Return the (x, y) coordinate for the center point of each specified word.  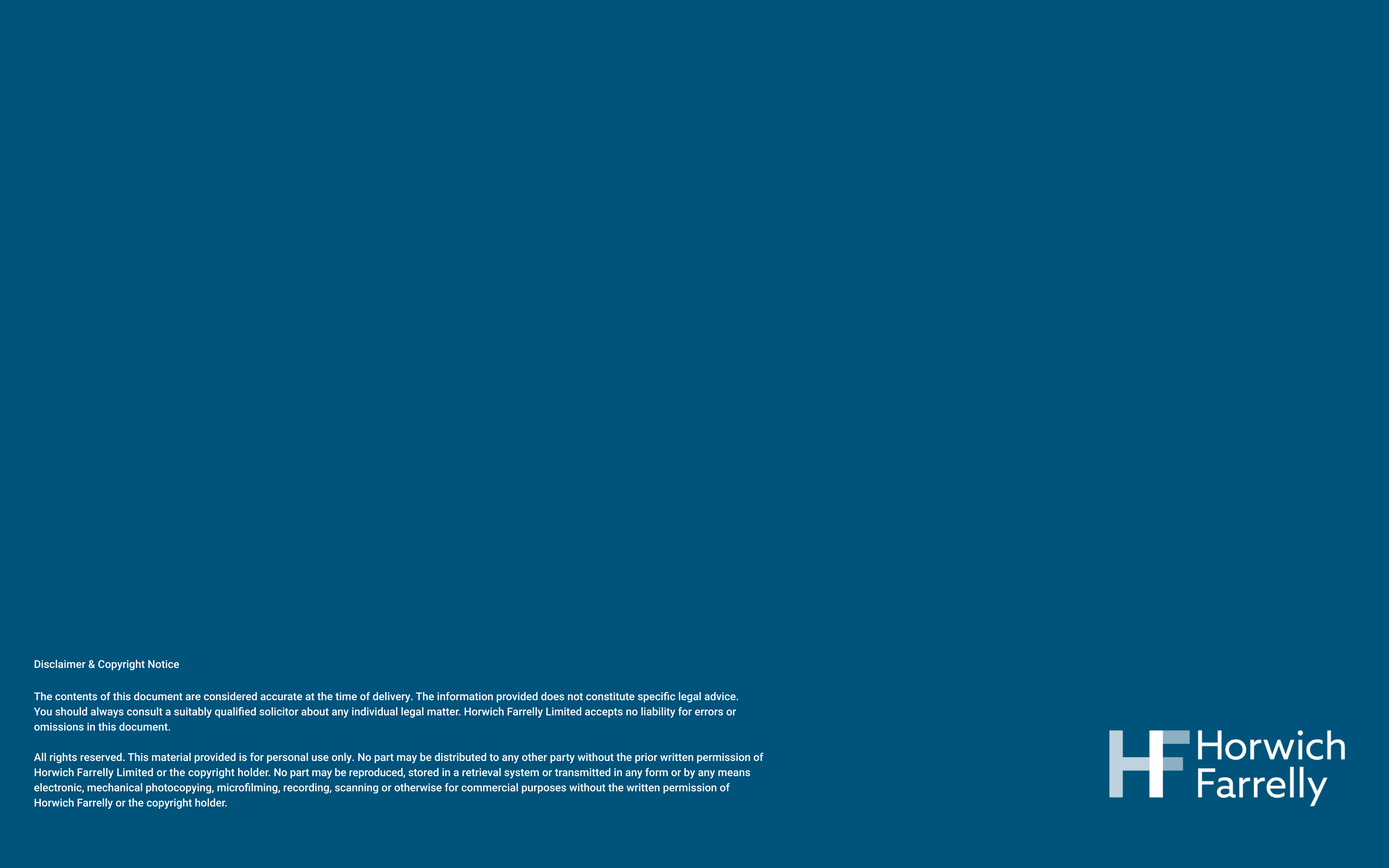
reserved (102, 757)
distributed (460, 757)
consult (144, 711)
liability (658, 712)
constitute (610, 696)
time (346, 696)
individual (375, 711)
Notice (163, 664)
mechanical (114, 787)
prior (646, 758)
